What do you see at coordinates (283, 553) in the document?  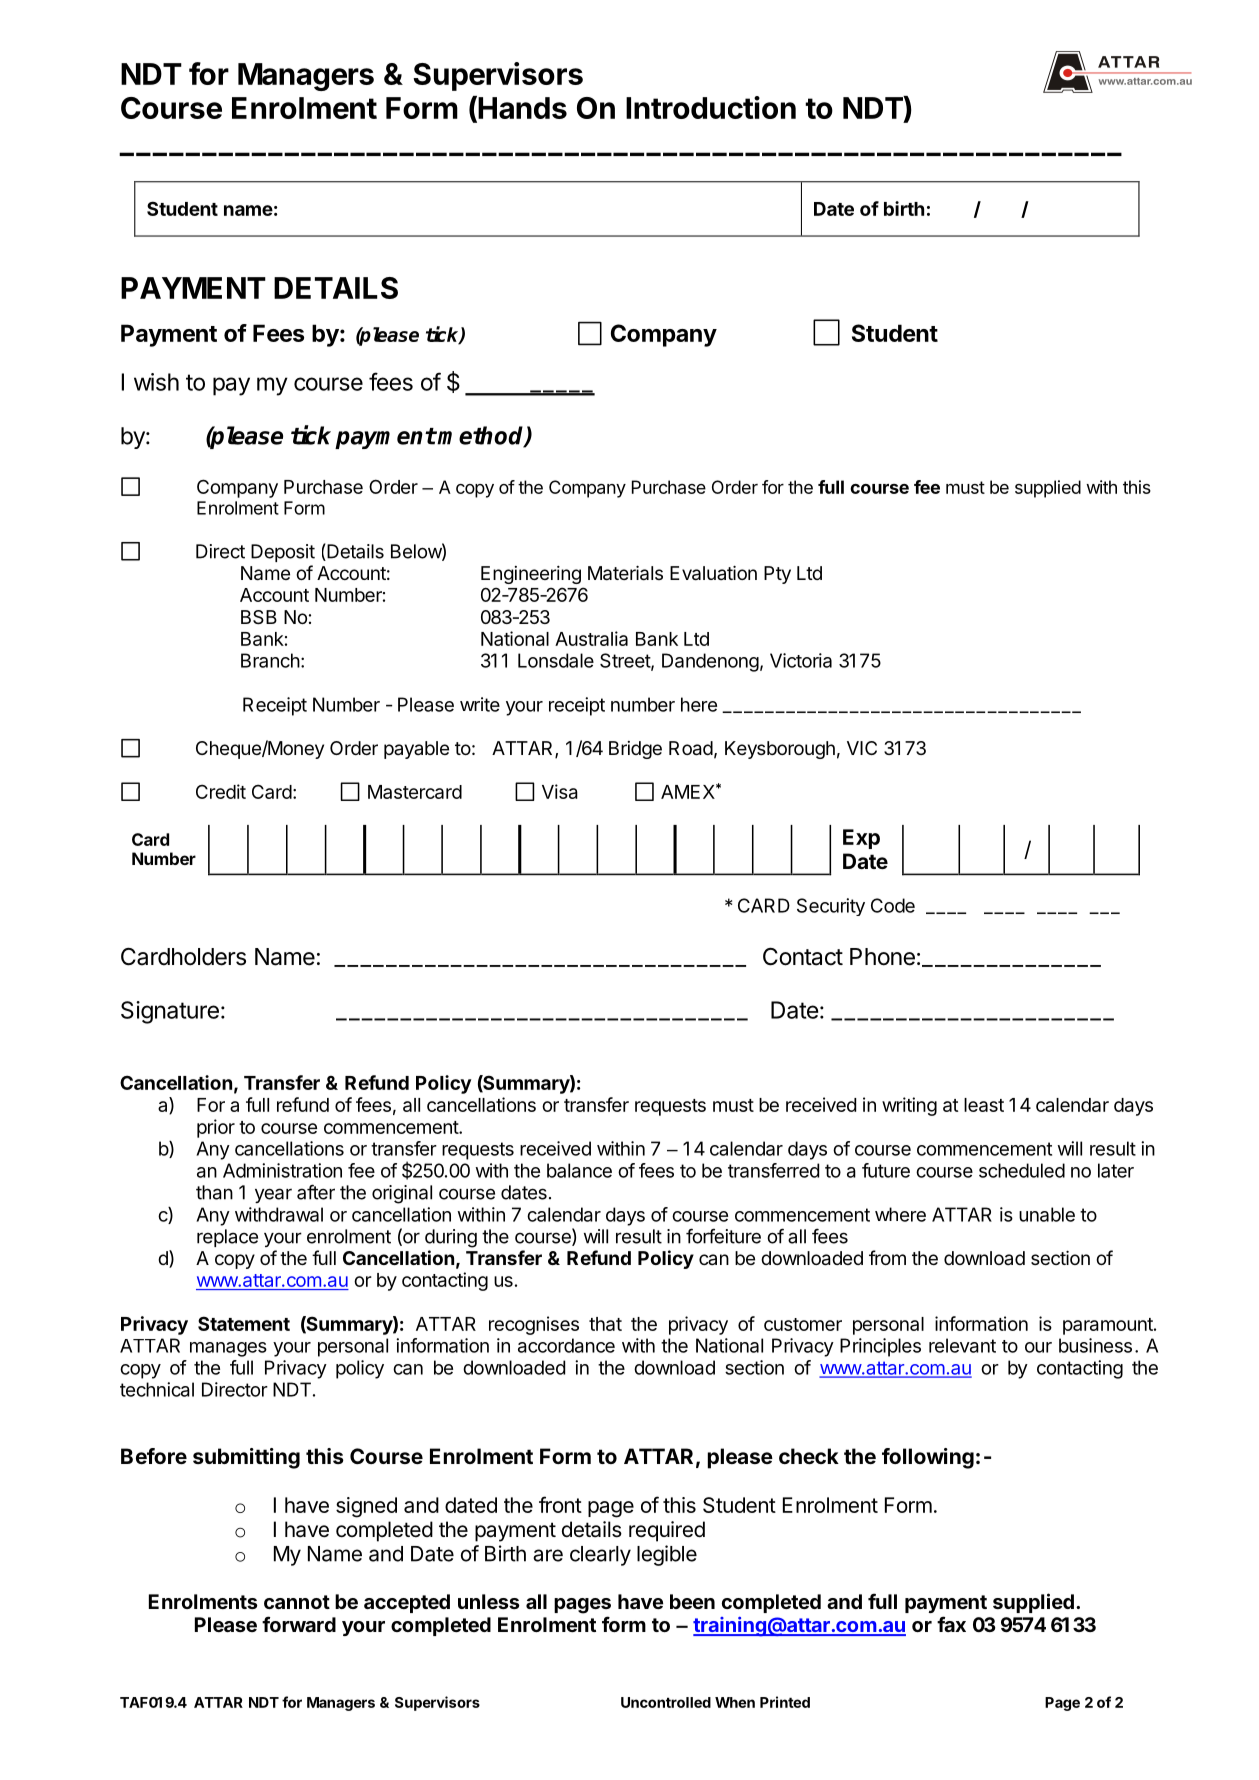 I see `Deposit` at bounding box center [283, 553].
